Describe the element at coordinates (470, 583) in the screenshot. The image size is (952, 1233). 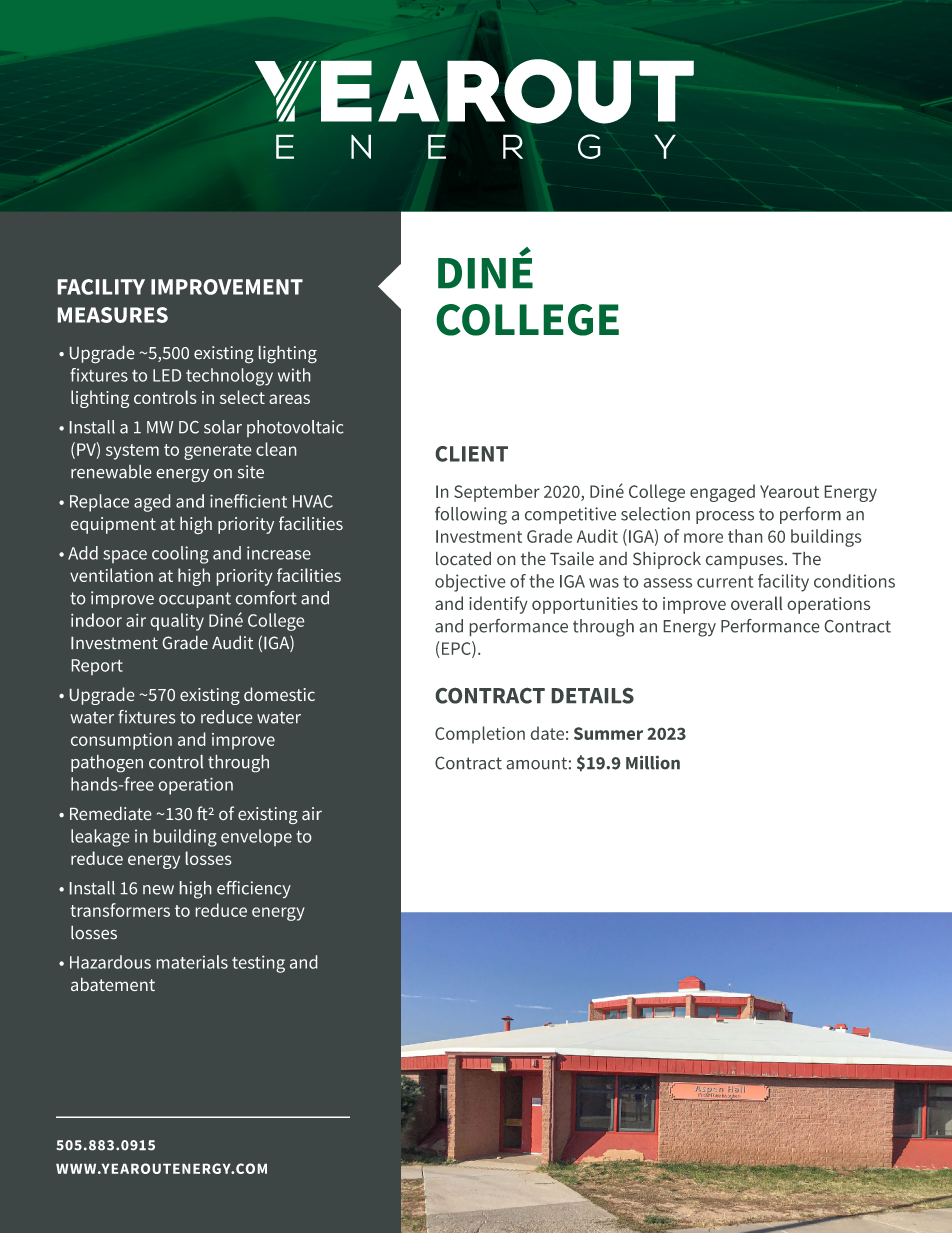
I see `objective` at that location.
